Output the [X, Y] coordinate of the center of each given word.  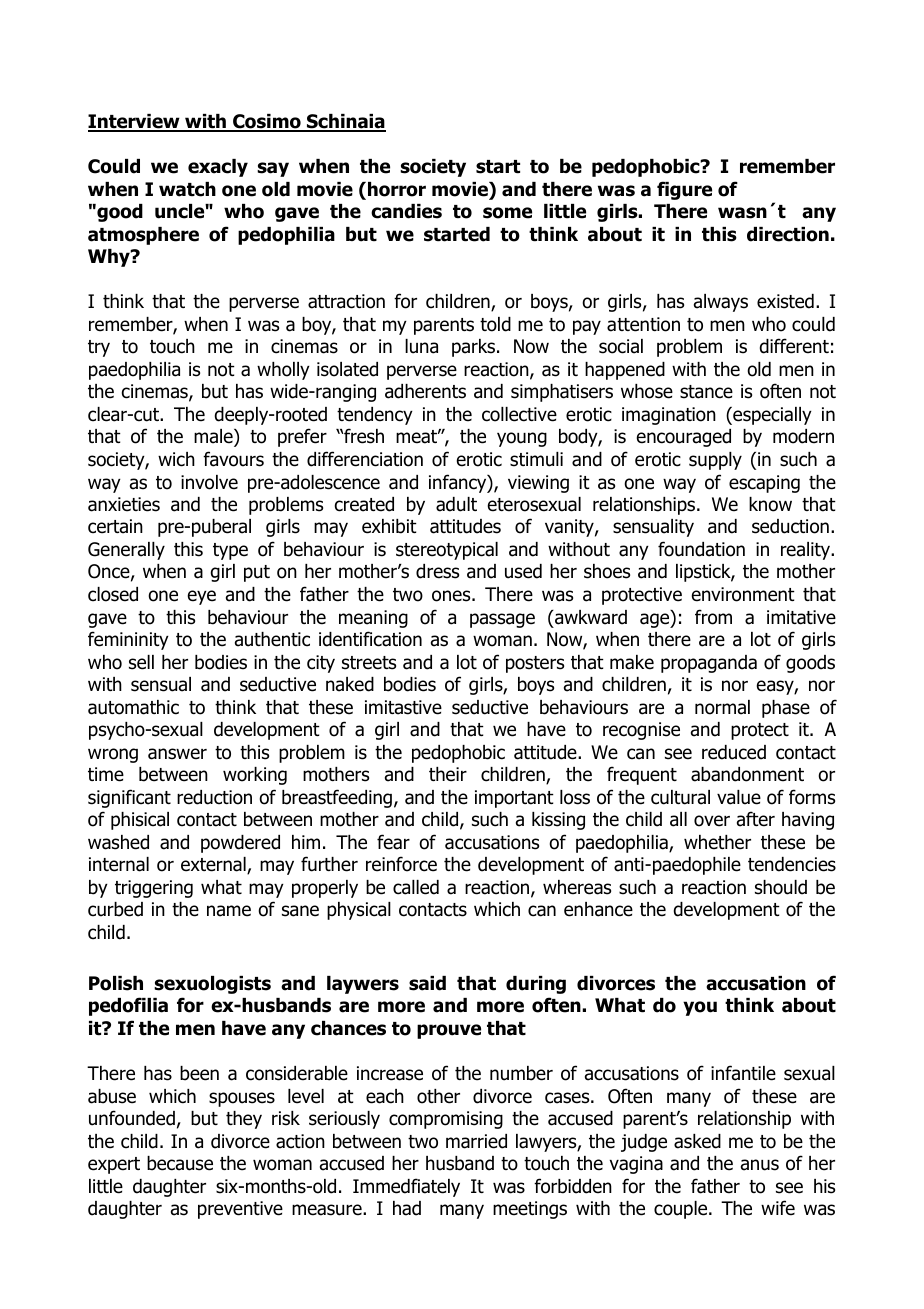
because [180, 1163]
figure [684, 190]
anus [760, 1165]
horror [397, 189]
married [476, 1141]
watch [187, 189]
